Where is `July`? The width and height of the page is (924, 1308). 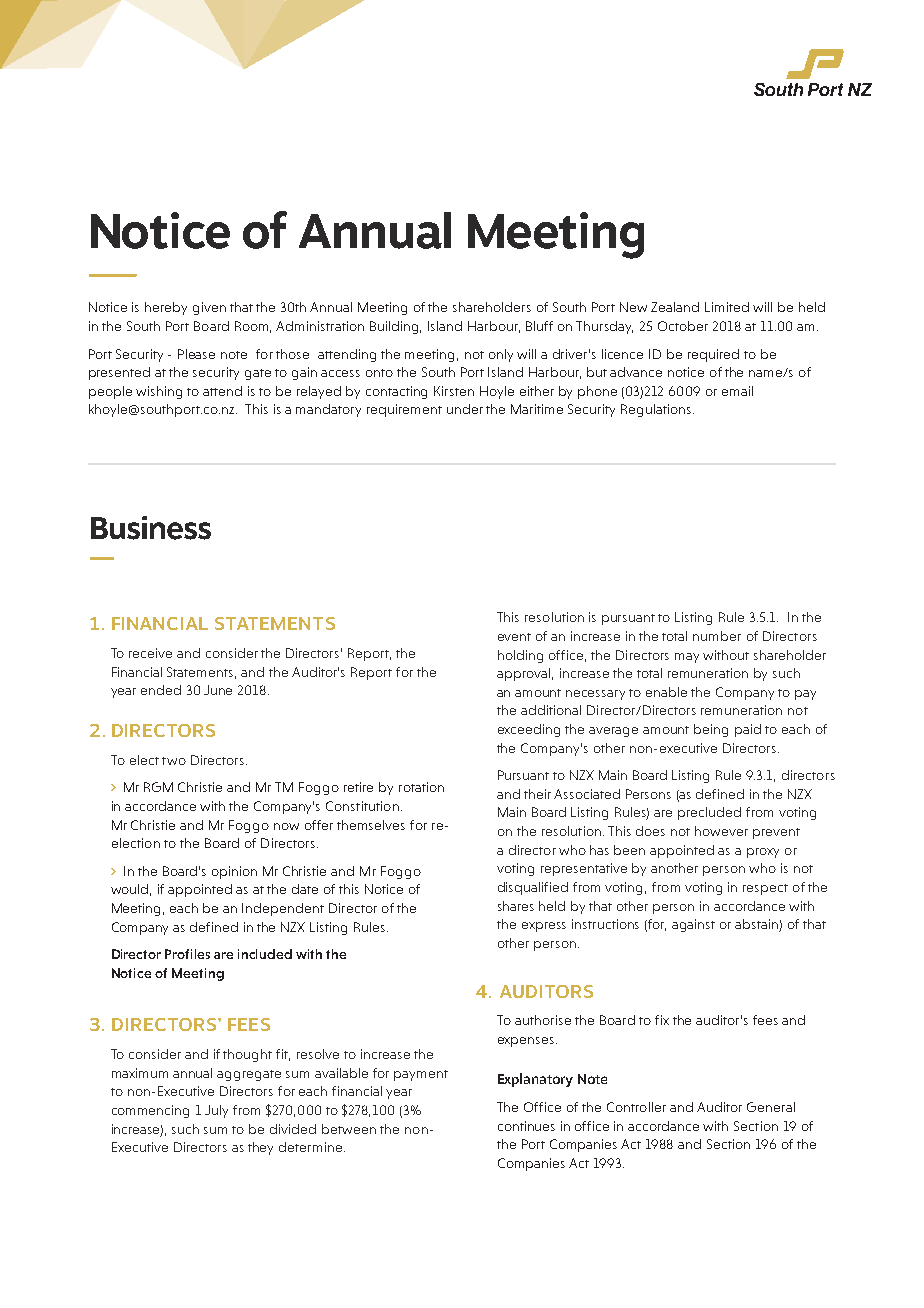 July is located at coordinates (216, 1111).
